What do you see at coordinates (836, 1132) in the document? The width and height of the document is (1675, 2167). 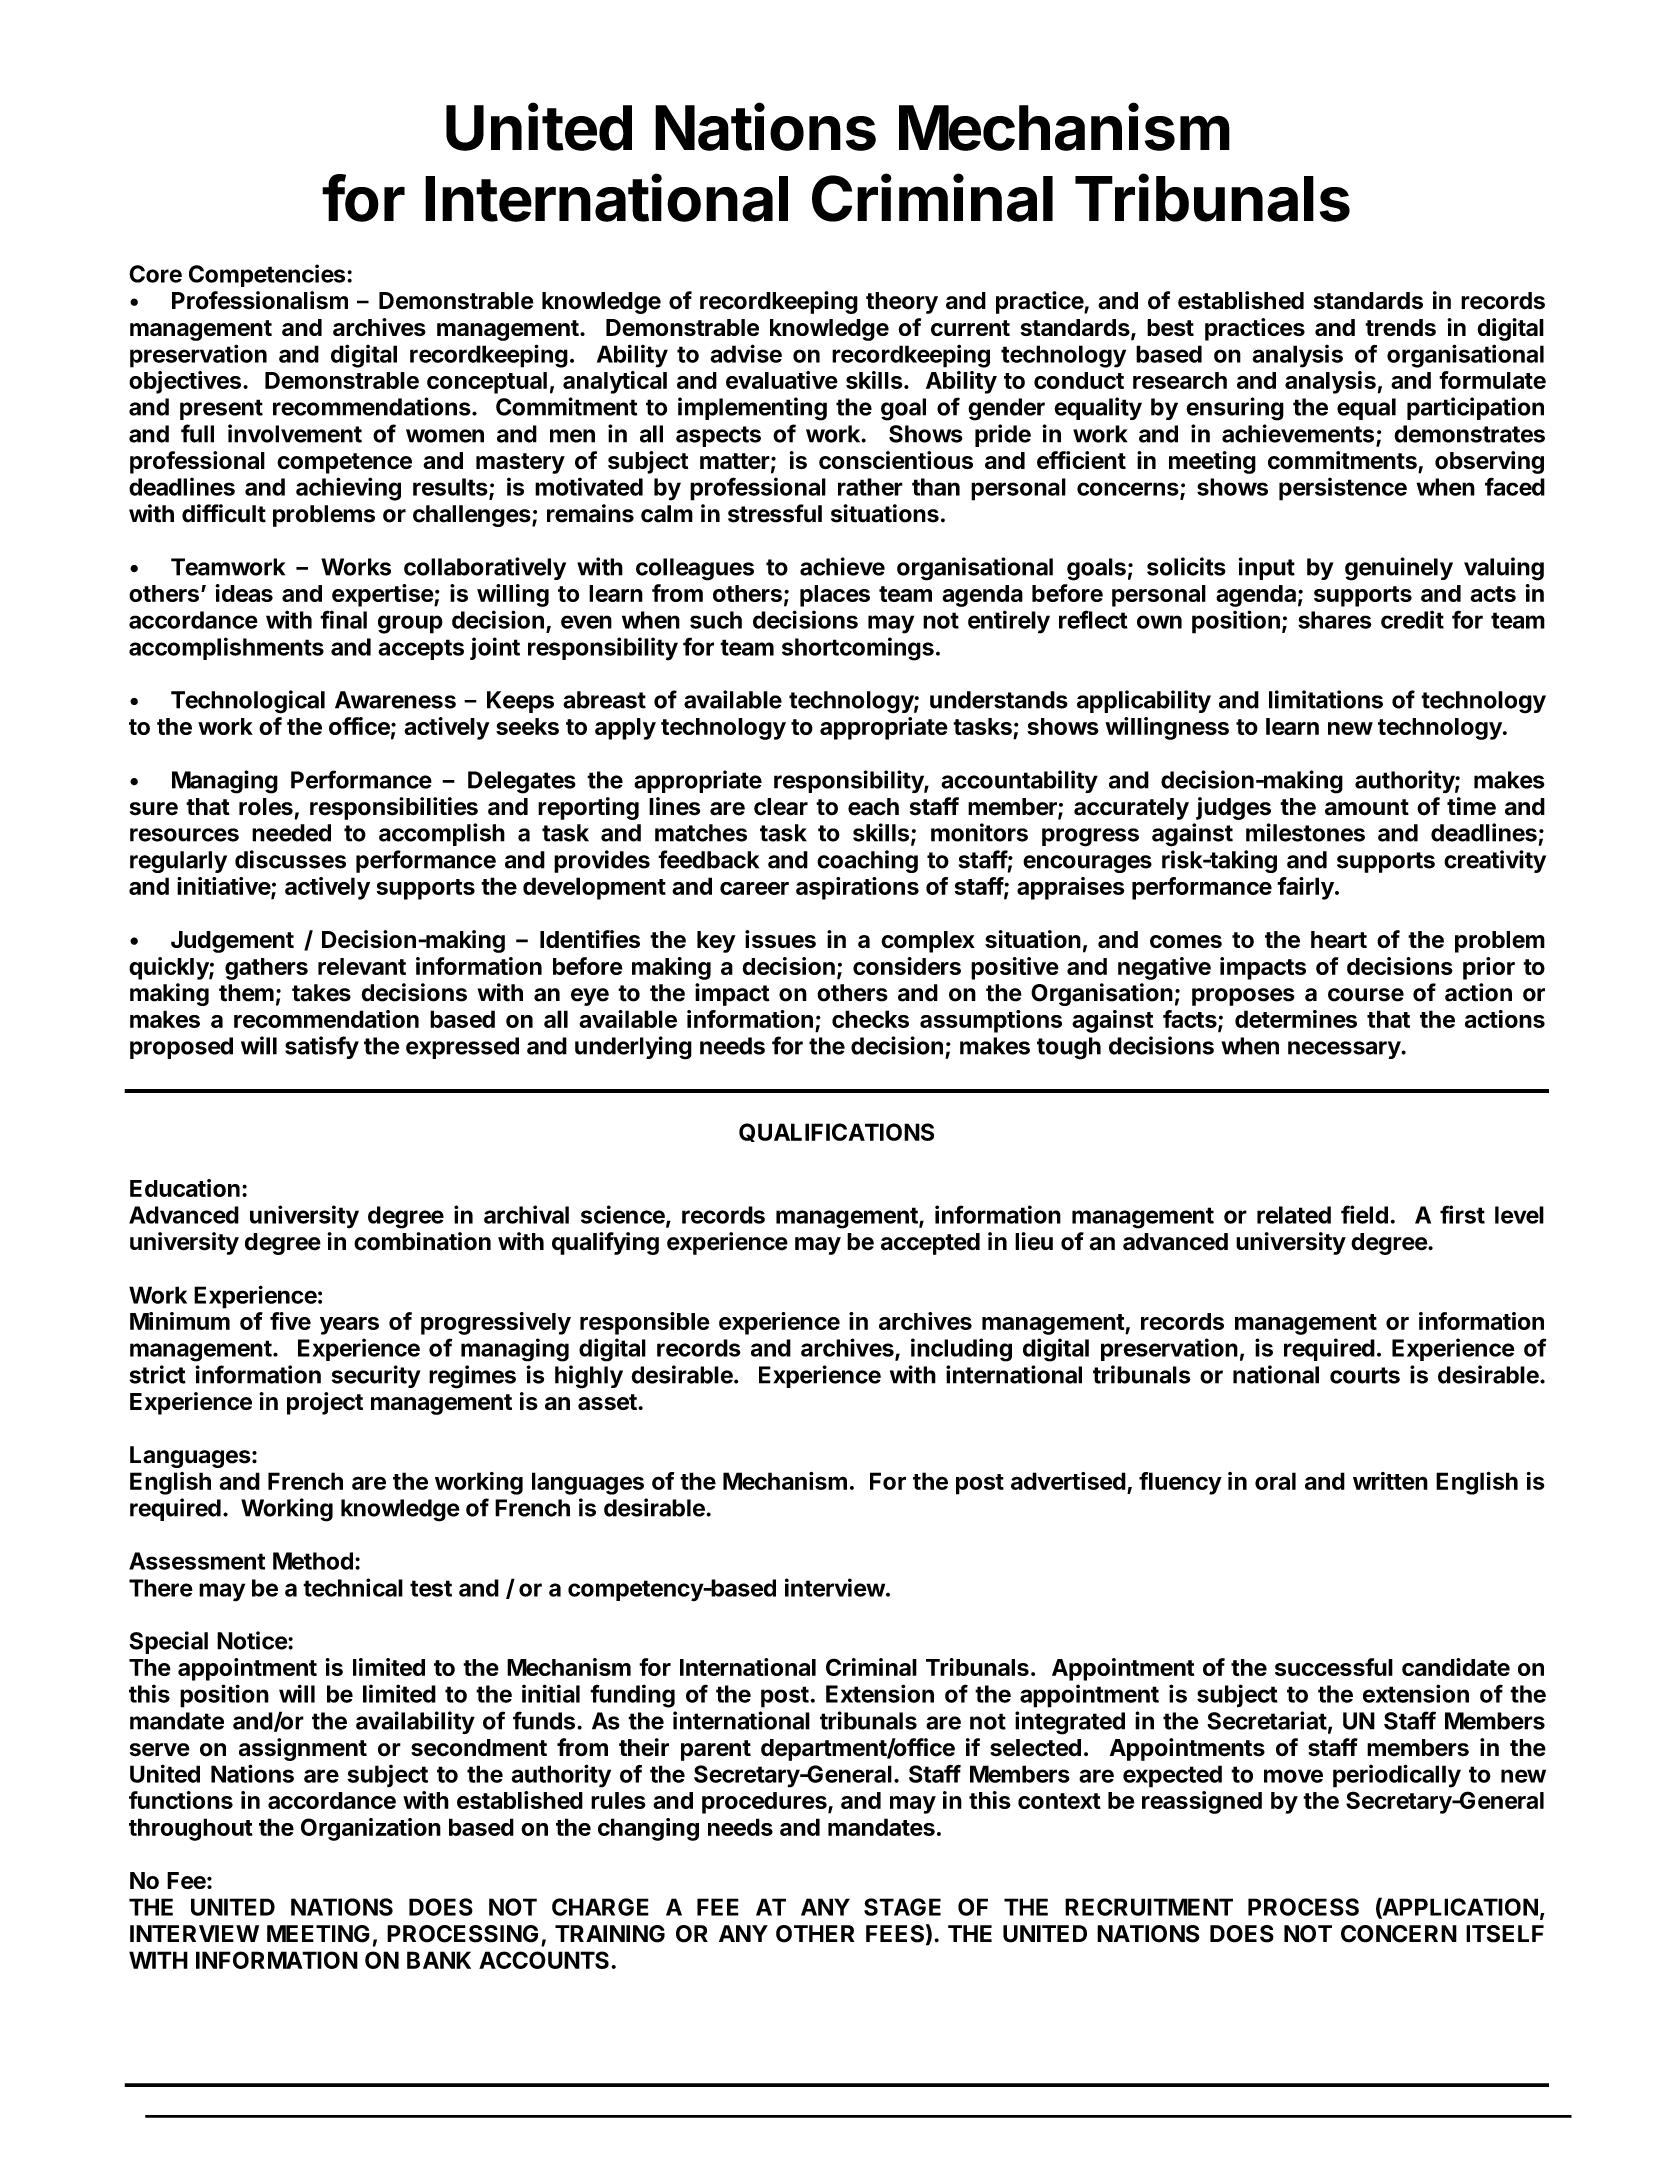 I see `QUALIFICATIONS` at bounding box center [836, 1132].
